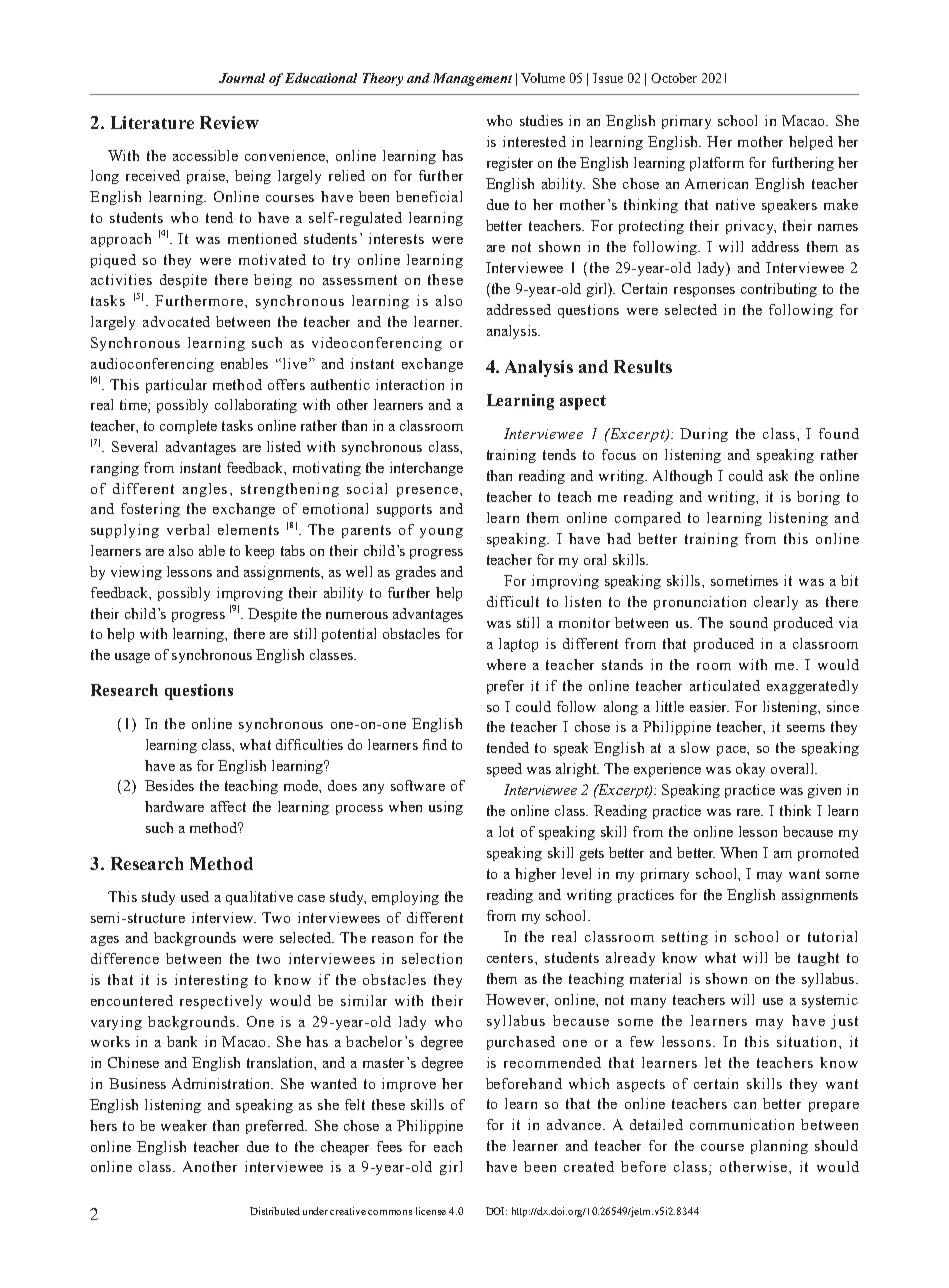  Describe the element at coordinates (511, 958) in the image. I see `centers` at that location.
